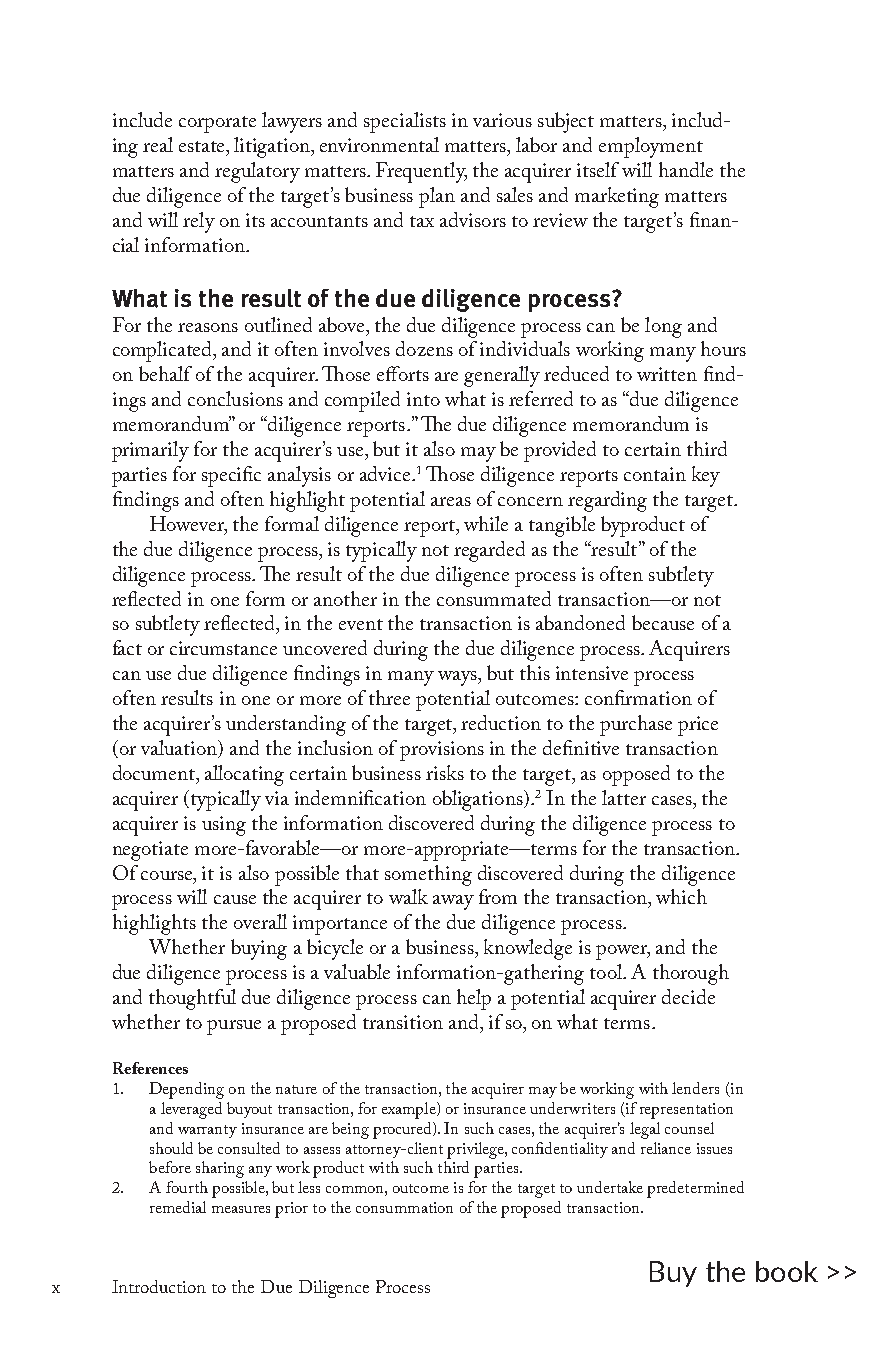 The height and width of the page is (1345, 896). What do you see at coordinates (217, 124) in the page?
I see `corporate` at bounding box center [217, 124].
